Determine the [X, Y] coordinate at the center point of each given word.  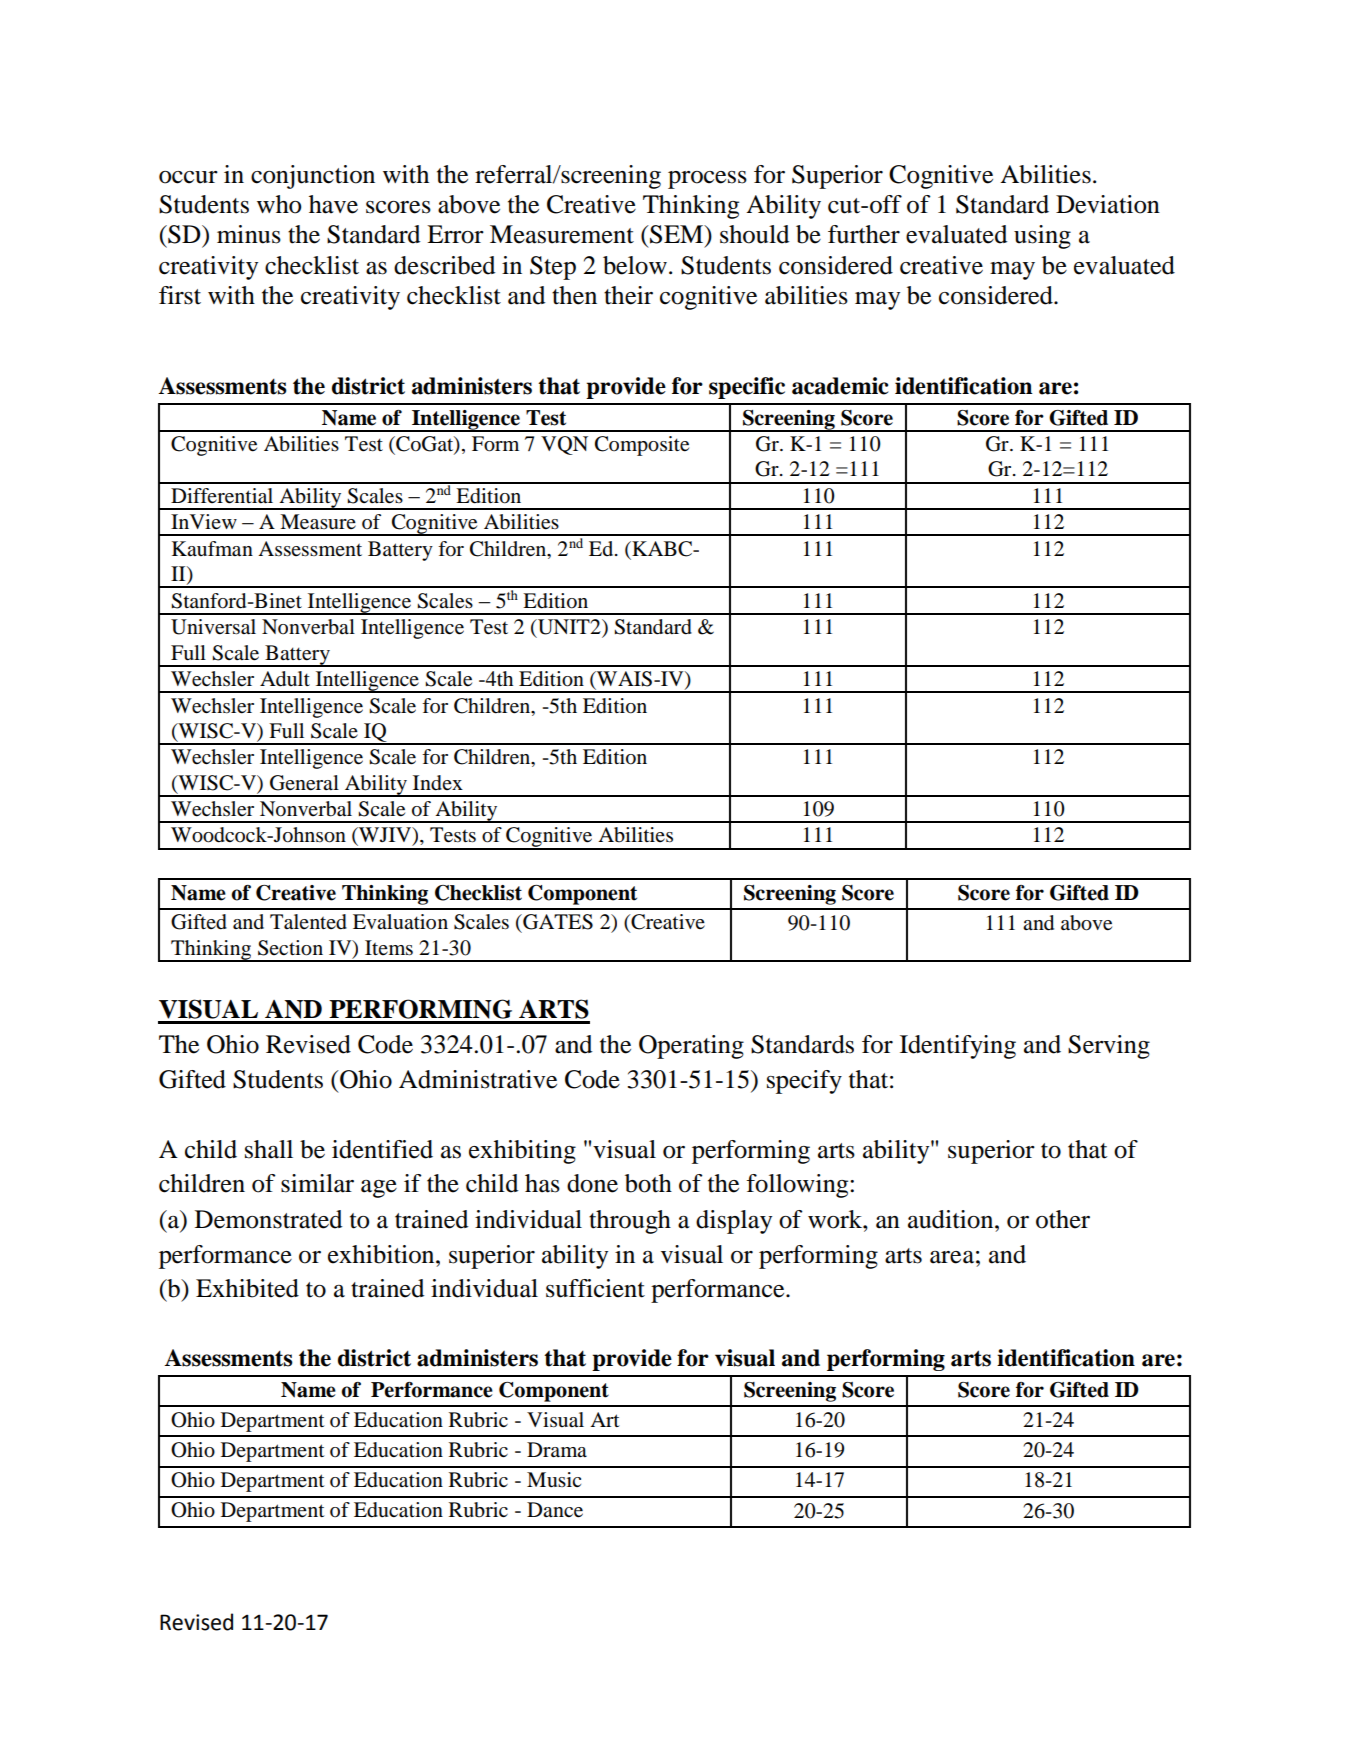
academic [840, 386]
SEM [677, 234]
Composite [642, 446]
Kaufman [212, 549]
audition [952, 1219]
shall [269, 1149]
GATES [557, 922]
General [304, 783]
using [1042, 237]
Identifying [958, 1047]
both [648, 1183]
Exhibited [247, 1288]
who [279, 204]
